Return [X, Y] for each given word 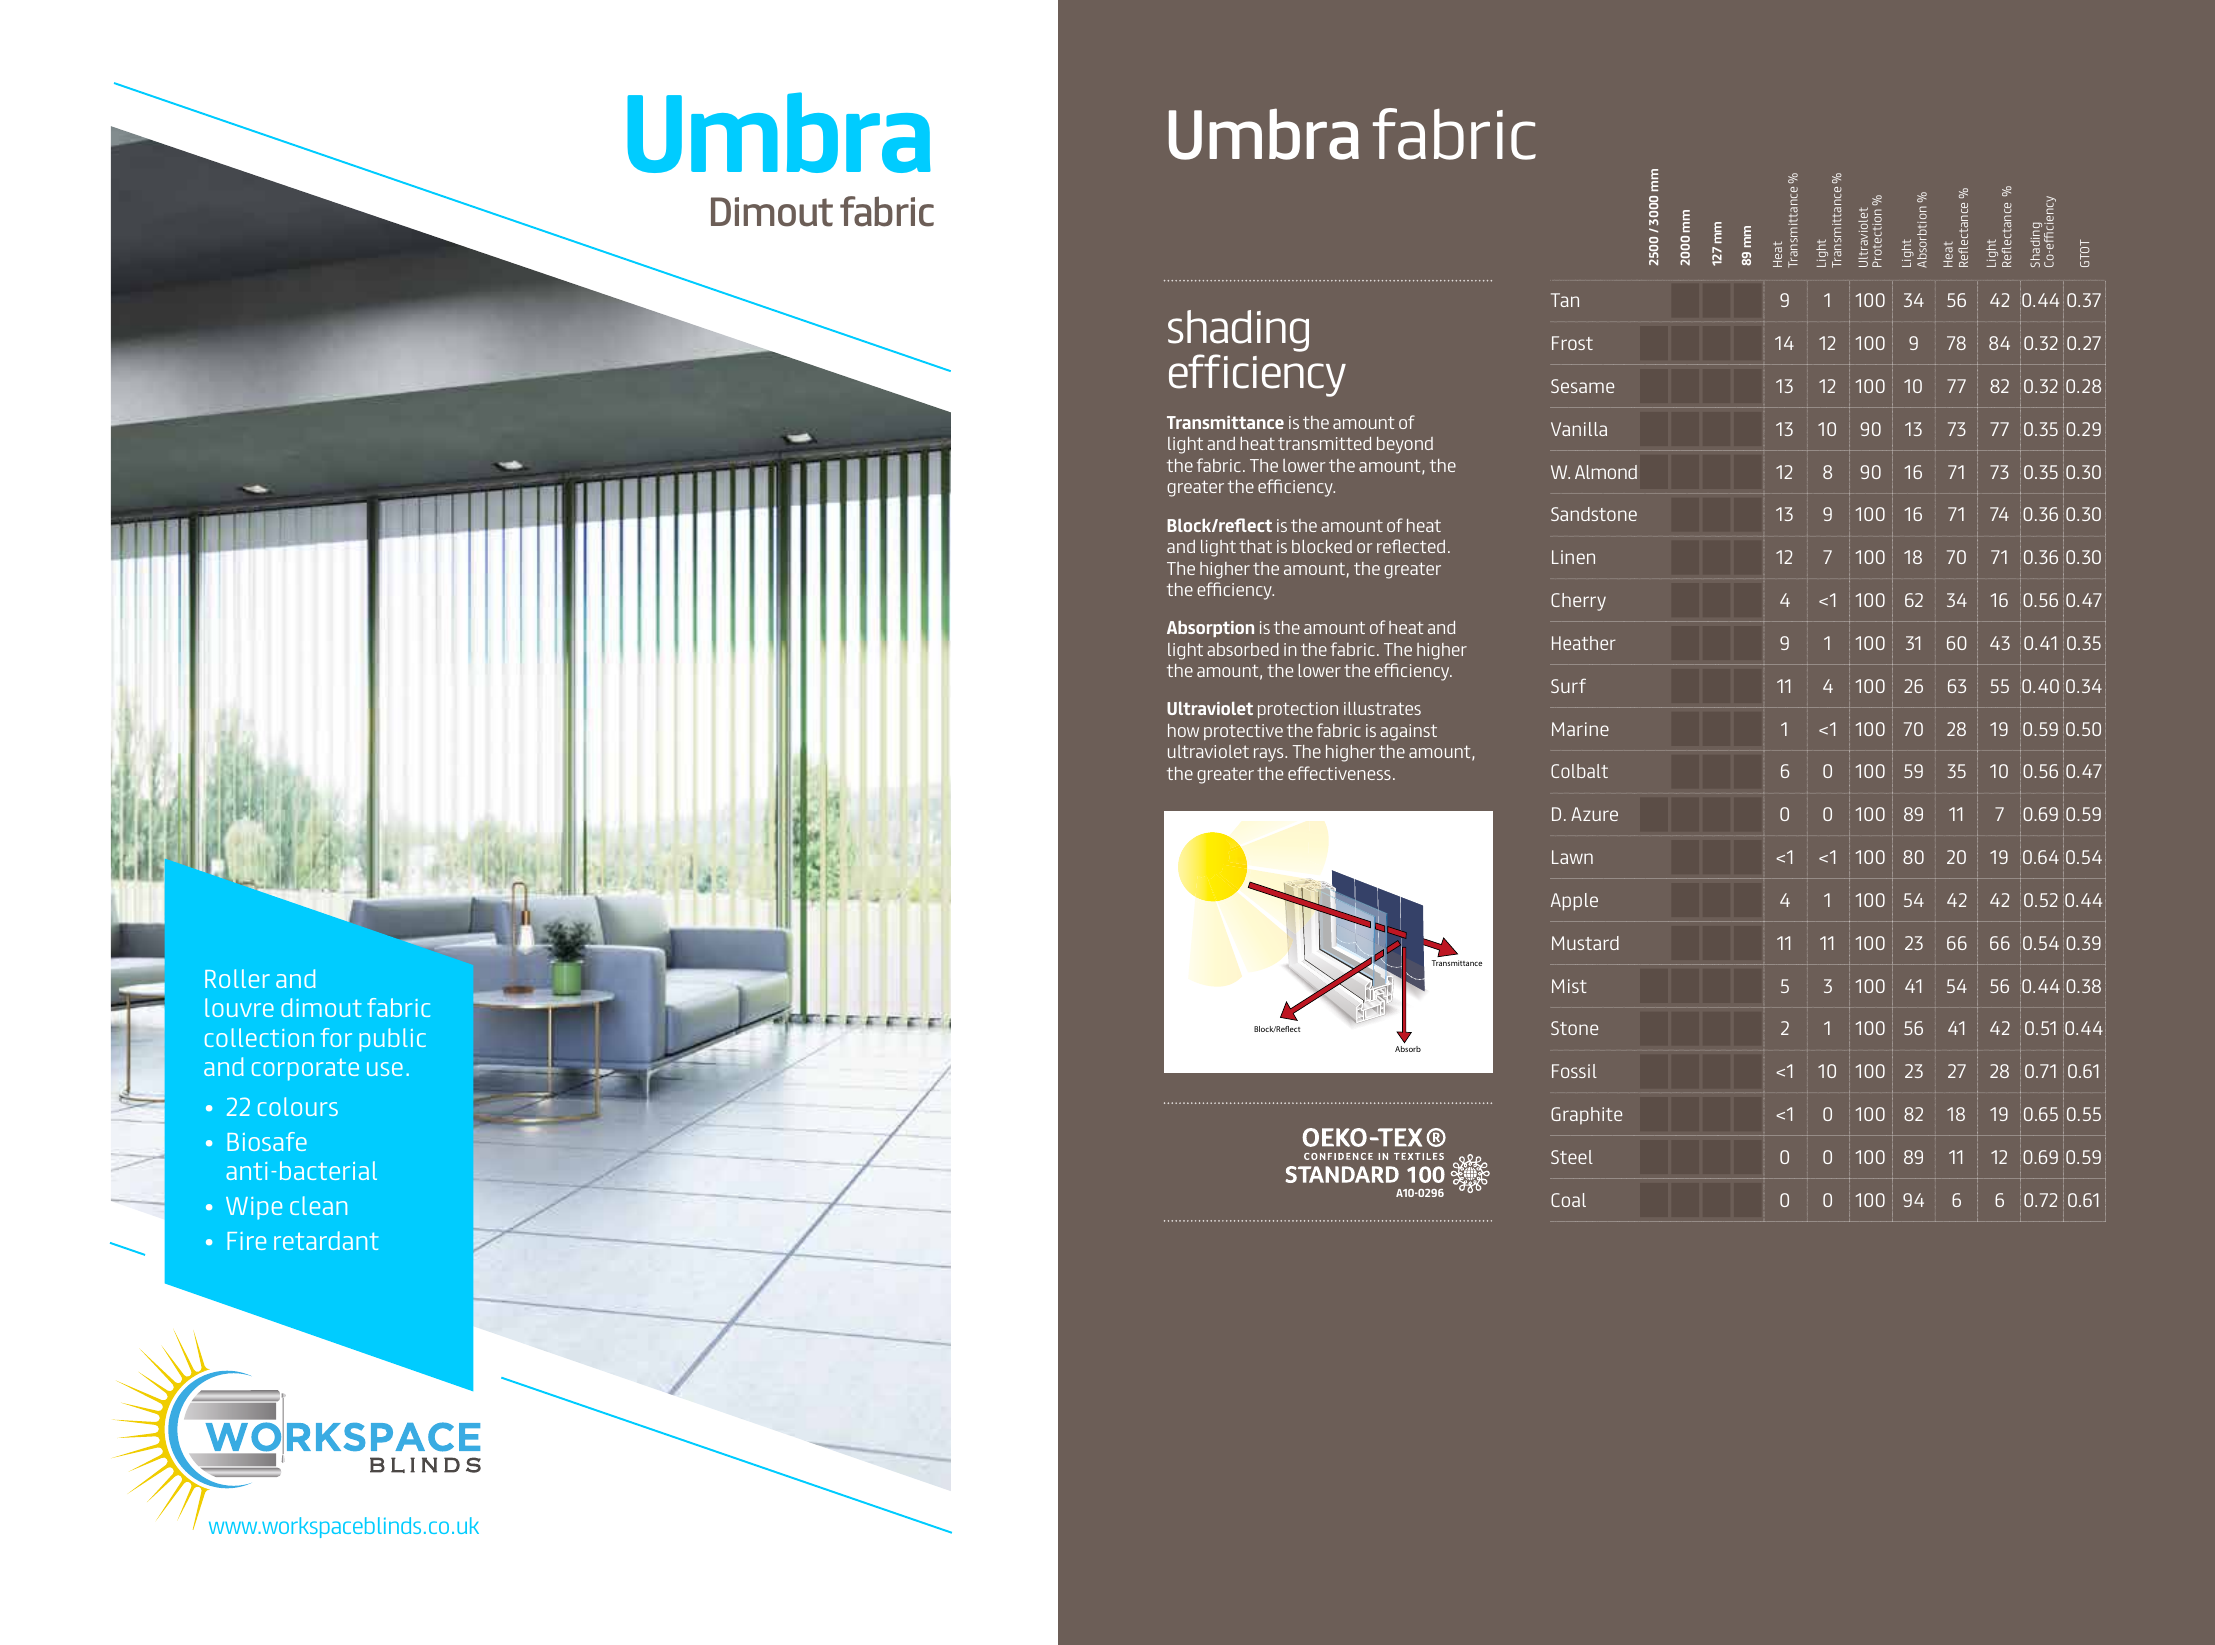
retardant [326, 1240]
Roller [237, 978]
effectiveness [1339, 773]
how [1183, 730]
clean [318, 1205]
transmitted [1324, 443]
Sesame [1582, 386]
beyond [1405, 445]
